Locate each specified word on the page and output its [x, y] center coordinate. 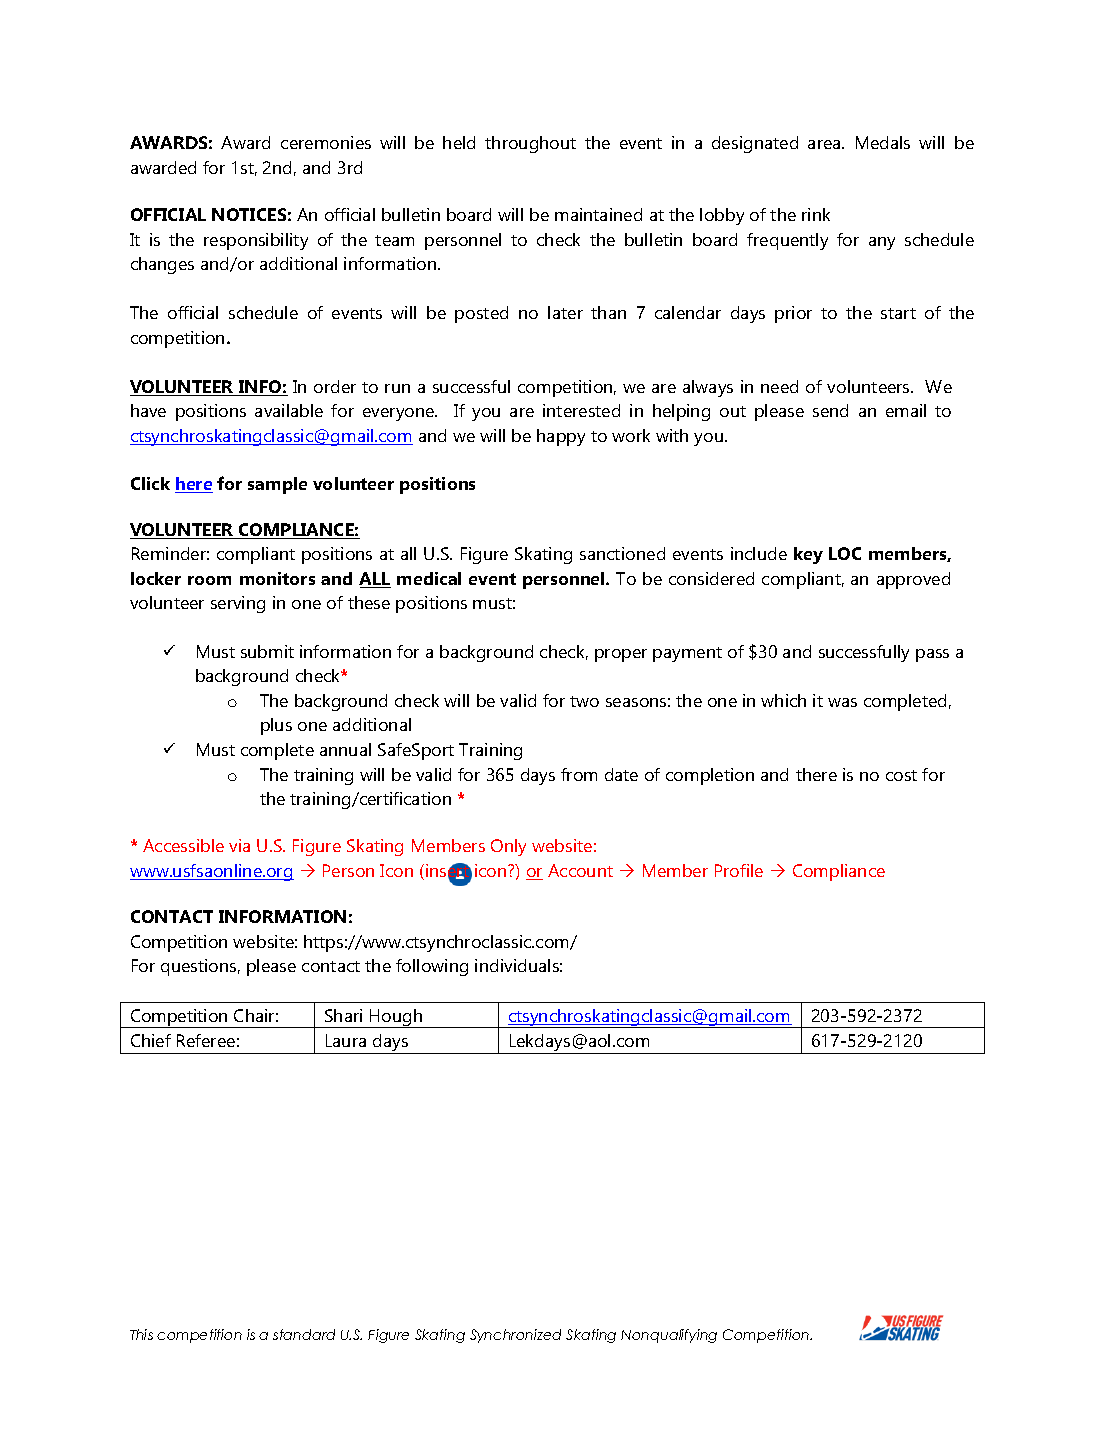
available [289, 410]
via [239, 845]
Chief [151, 1040]
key [808, 555]
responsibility [256, 241]
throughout [530, 144]
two [584, 701]
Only [508, 847]
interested [581, 410]
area [825, 144]
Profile [739, 870]
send [830, 410]
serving [238, 604]
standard [304, 1334]
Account [580, 870]
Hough [396, 1018]
